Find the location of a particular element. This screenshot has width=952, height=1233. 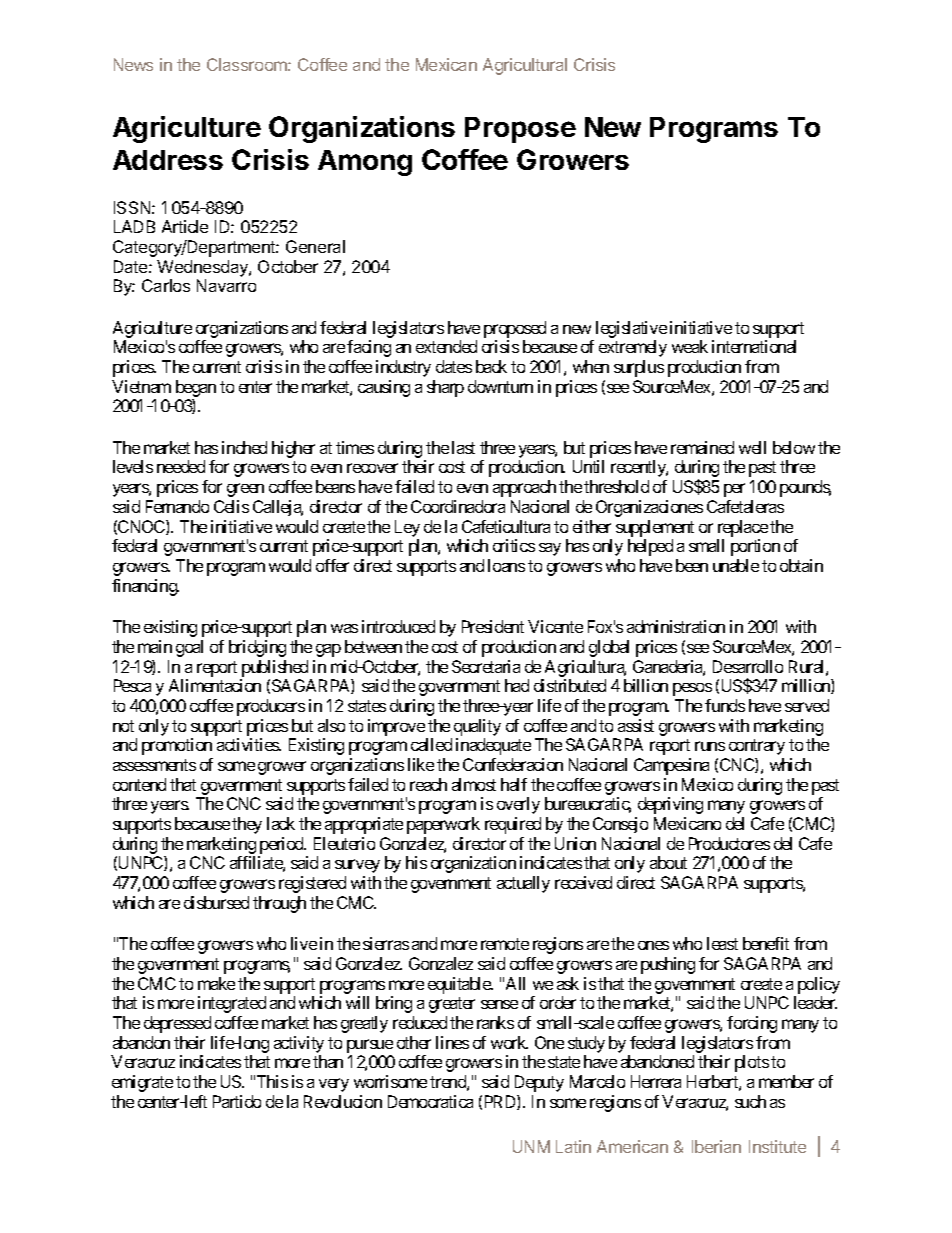

President is located at coordinates (493, 626).
